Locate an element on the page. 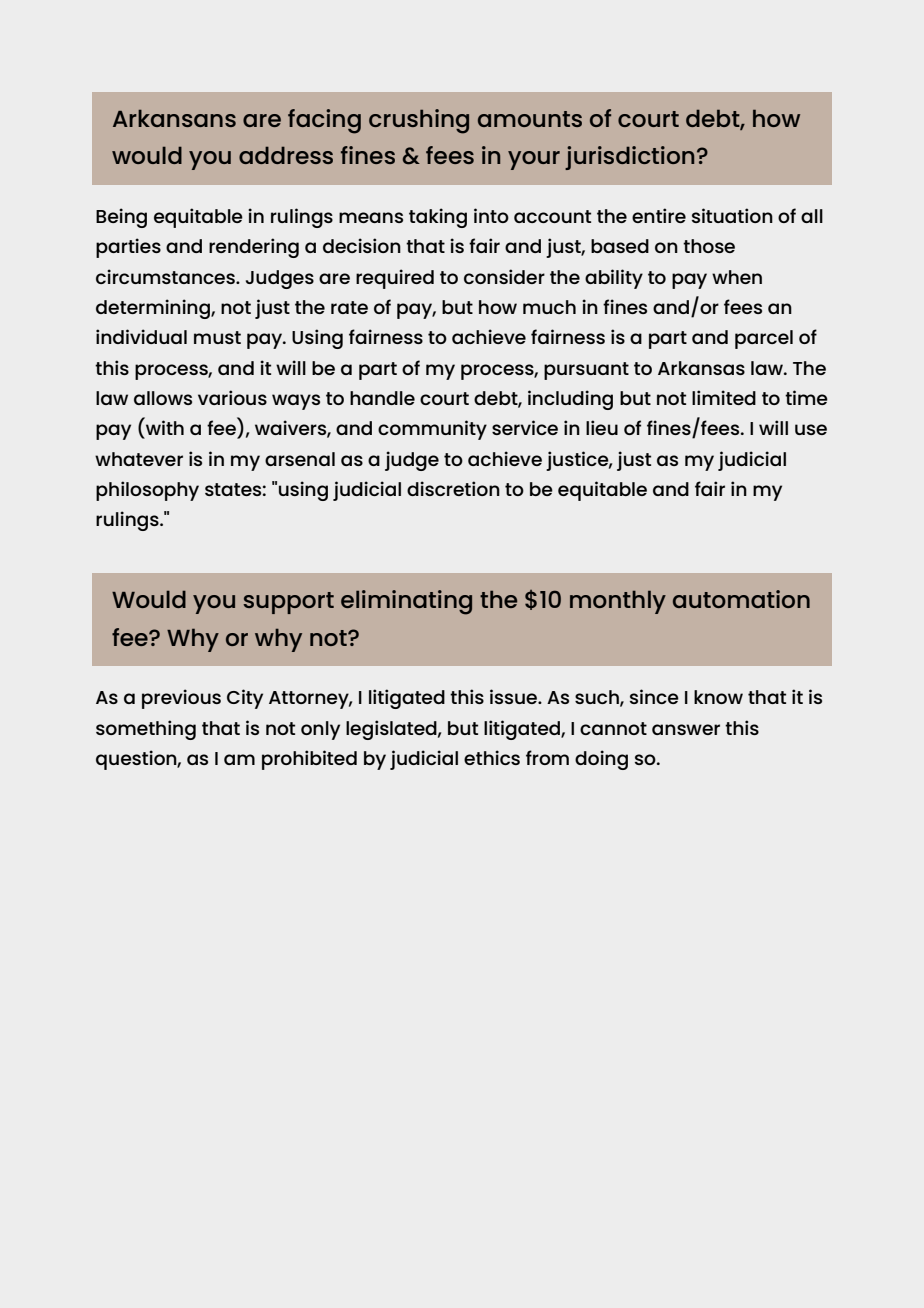 Image resolution: width=924 pixels, height=1308 pixels. crushing is located at coordinates (419, 121).
